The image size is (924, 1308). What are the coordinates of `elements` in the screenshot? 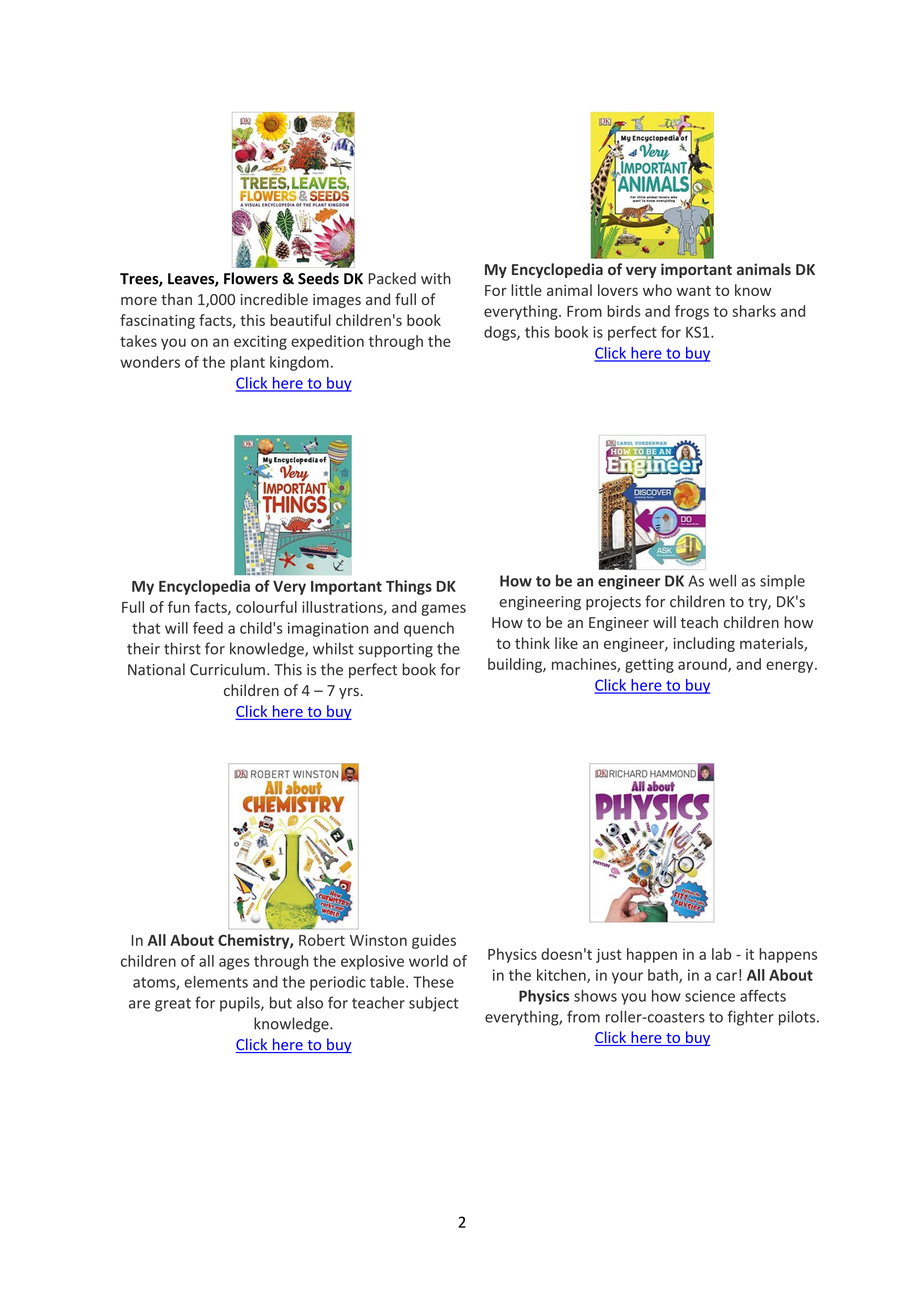 It's located at (216, 982).
